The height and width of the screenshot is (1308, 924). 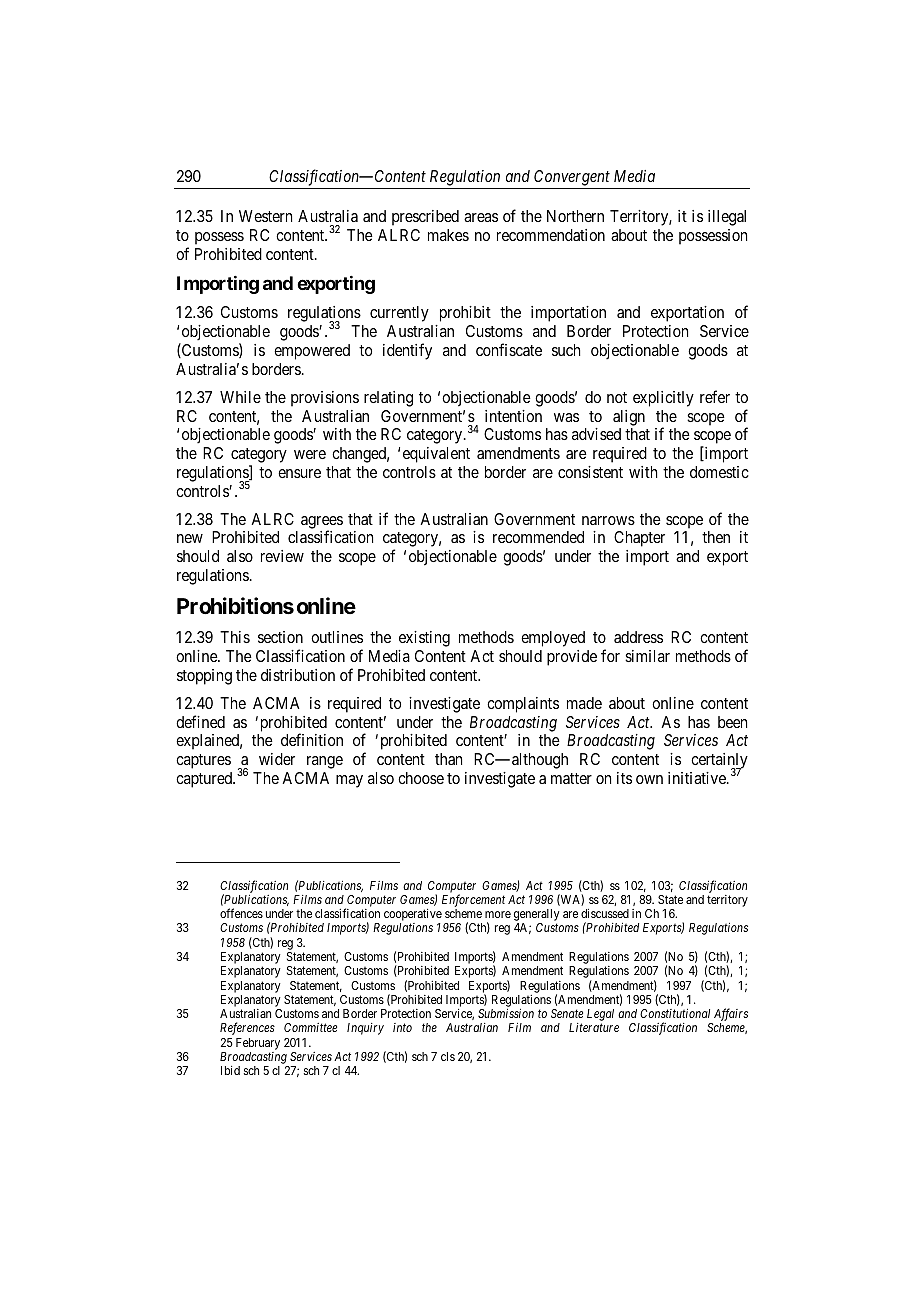 I want to click on own, so click(x=649, y=779).
